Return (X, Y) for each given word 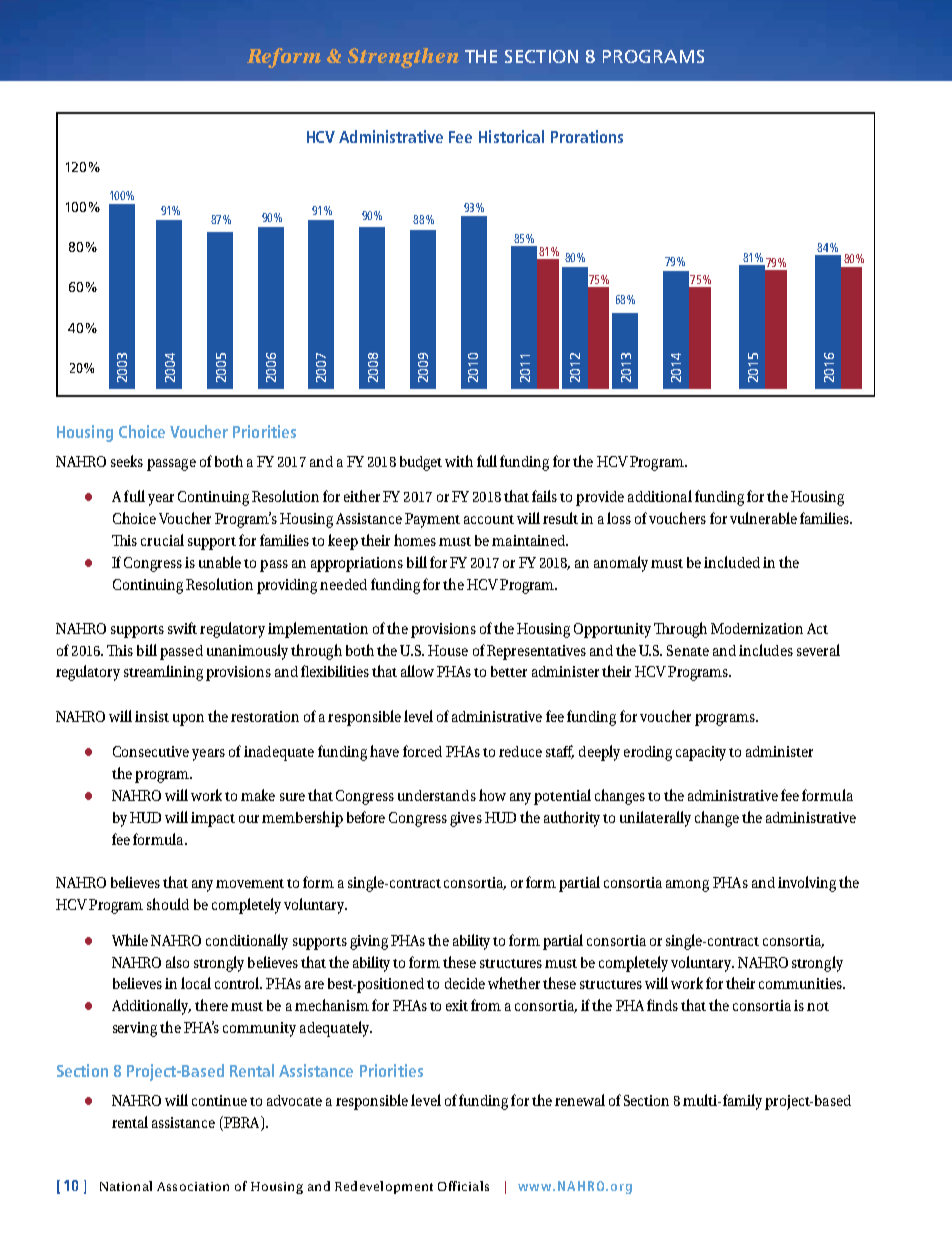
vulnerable (763, 518)
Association (193, 1186)
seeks (127, 461)
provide (600, 498)
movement (250, 883)
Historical (511, 136)
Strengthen (403, 58)
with (459, 461)
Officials (463, 1186)
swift (182, 628)
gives (466, 819)
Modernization (757, 628)
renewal (580, 1100)
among (687, 886)
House (448, 650)
